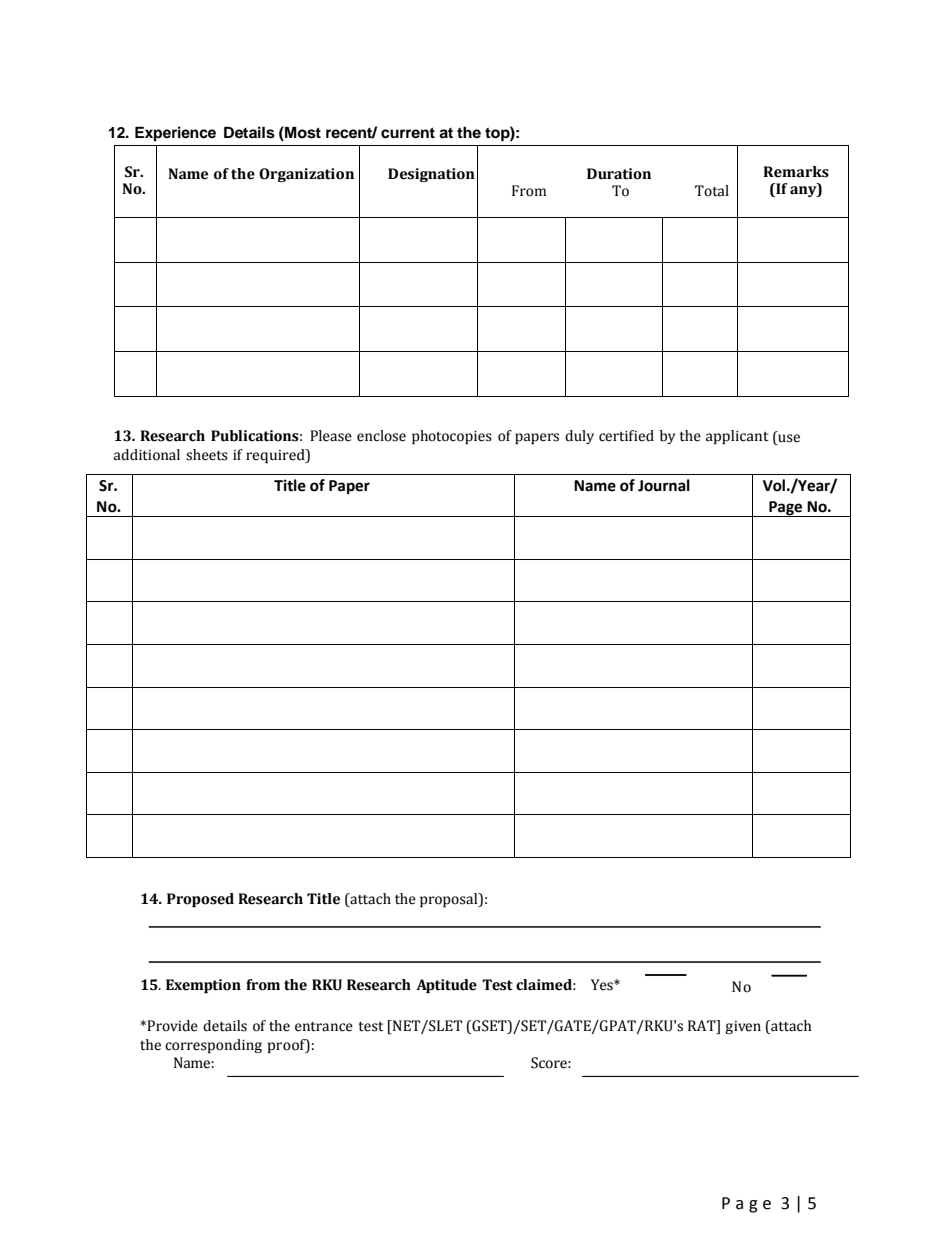  Describe the element at coordinates (431, 175) in the screenshot. I see `Designation` at that location.
